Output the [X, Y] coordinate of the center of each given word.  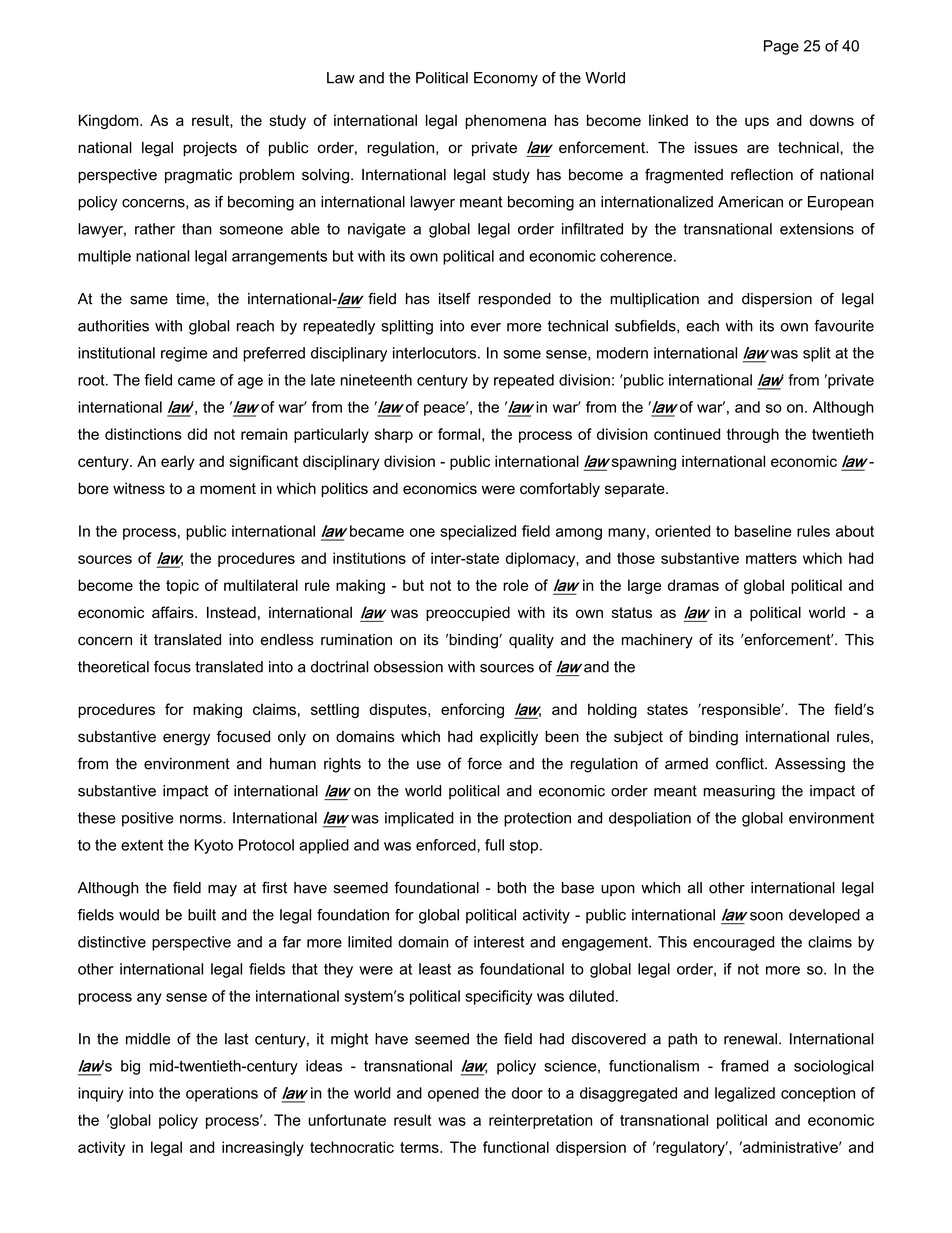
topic [182, 586]
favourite [844, 326]
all [695, 888]
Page [781, 47]
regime [184, 354]
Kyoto [213, 846]
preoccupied [468, 613]
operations [222, 1094]
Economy [506, 79]
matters [771, 558]
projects [210, 149]
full [494, 845]
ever [486, 327]
